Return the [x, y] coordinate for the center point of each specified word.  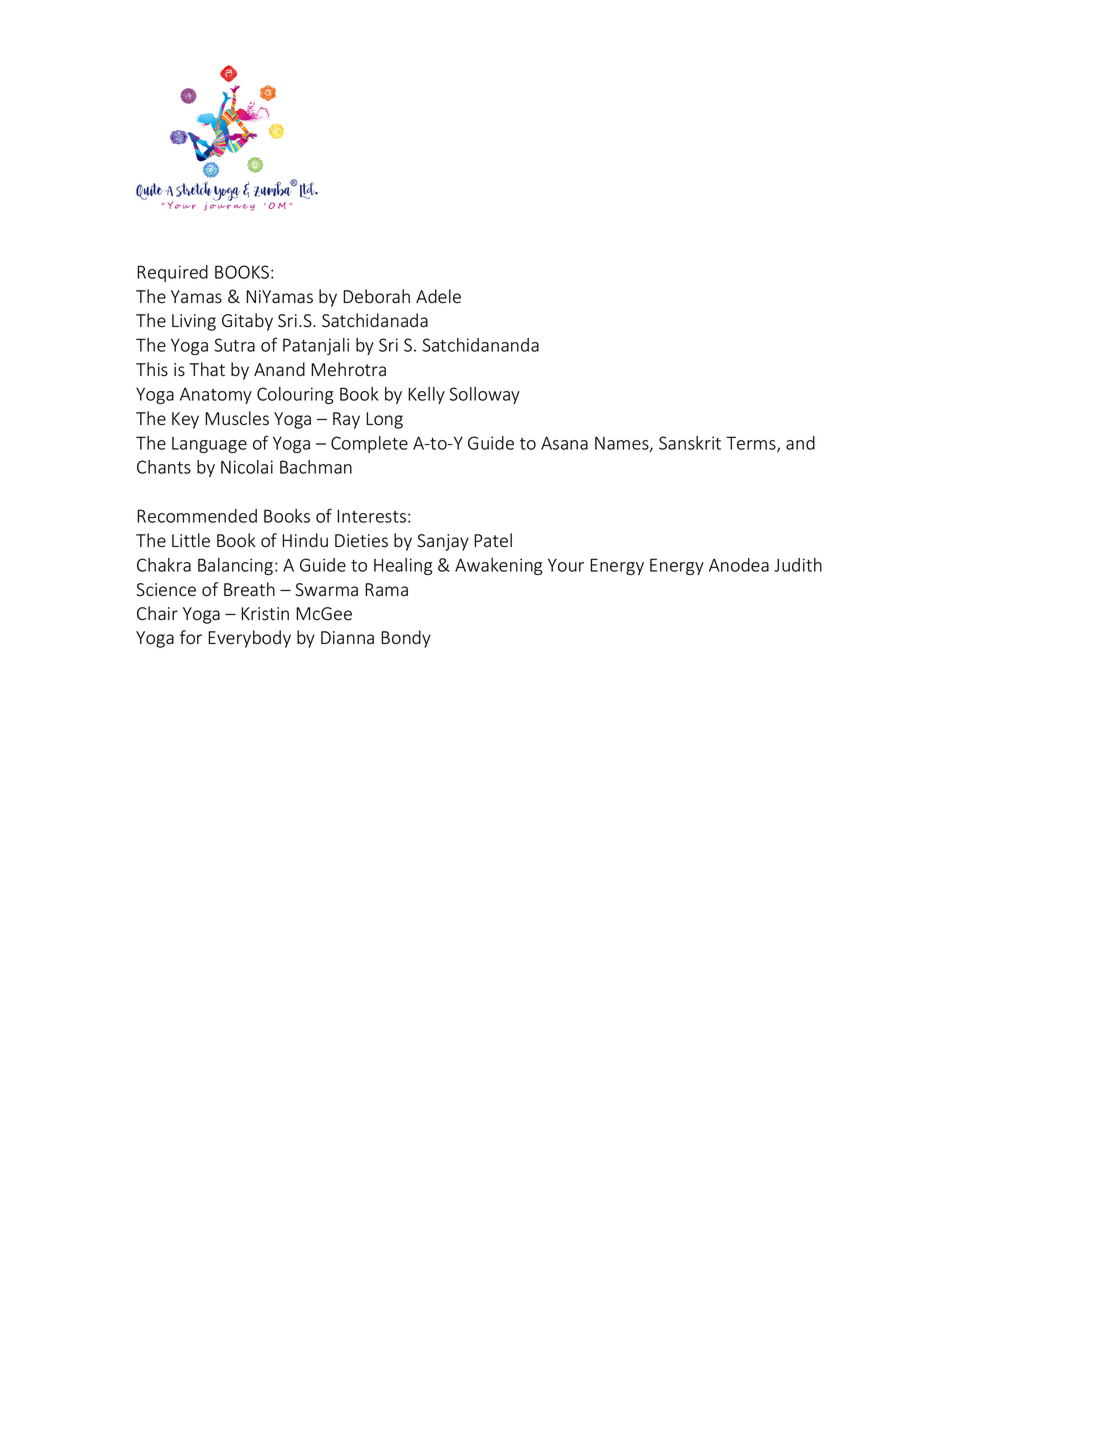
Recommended [197, 516]
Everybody [249, 639]
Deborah [376, 296]
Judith [798, 565]
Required [172, 273]
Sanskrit [690, 443]
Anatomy [216, 395]
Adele [438, 296]
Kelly [426, 395]
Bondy [406, 639]
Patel [493, 540]
